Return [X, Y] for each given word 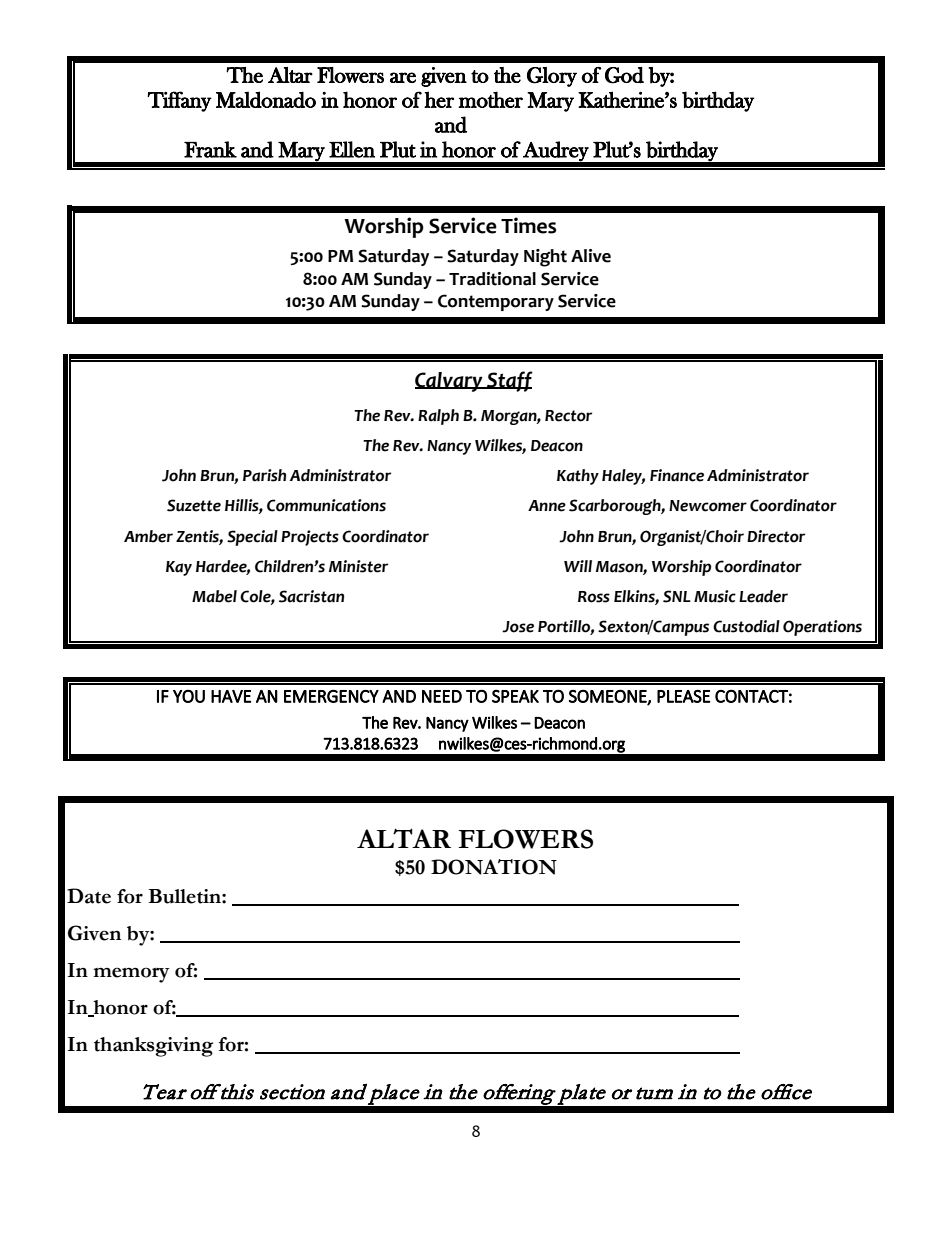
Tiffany [179, 101]
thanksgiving [153, 1047]
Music [715, 596]
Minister [358, 566]
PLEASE [683, 696]
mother [491, 99]
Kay [179, 568]
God [624, 75]
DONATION [494, 867]
